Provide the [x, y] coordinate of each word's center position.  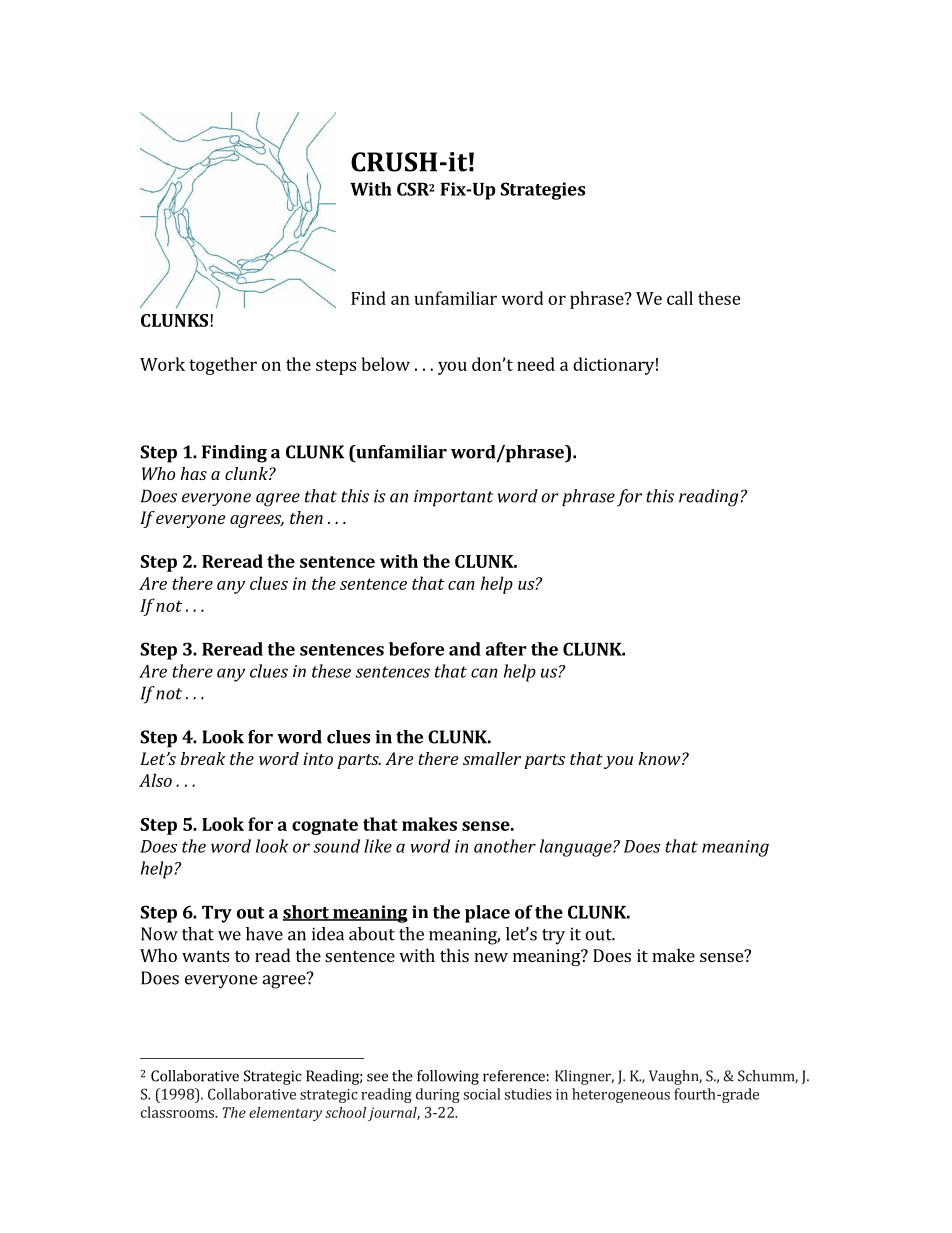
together [223, 366]
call [680, 298]
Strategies [542, 191]
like [378, 846]
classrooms [178, 1112]
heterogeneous [621, 1095]
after [506, 649]
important [453, 498]
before [416, 649]
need [536, 364]
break [203, 758]
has [194, 473]
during [438, 1095]
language [577, 848]
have [264, 934]
